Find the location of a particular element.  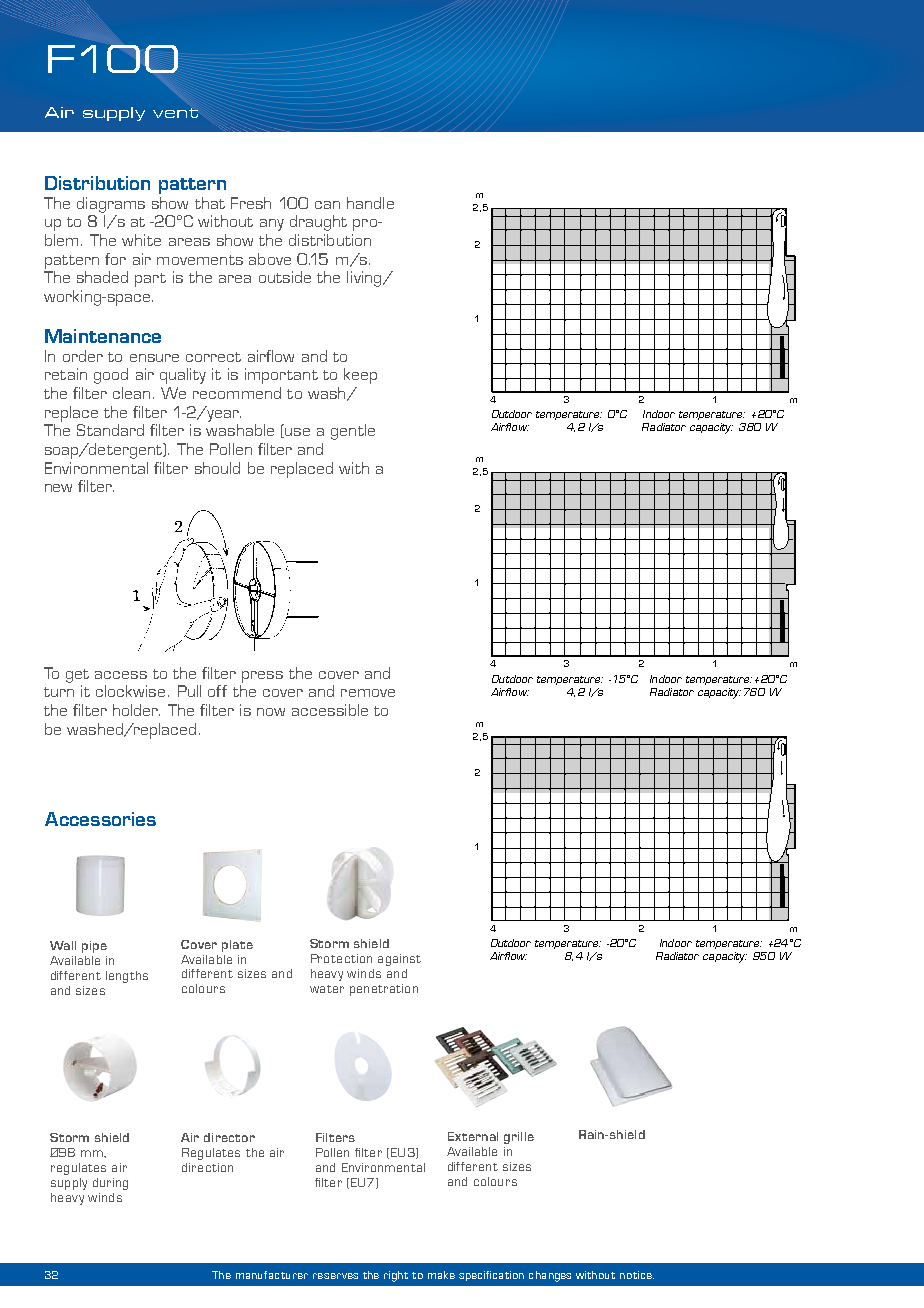

plate is located at coordinates (237, 946).
